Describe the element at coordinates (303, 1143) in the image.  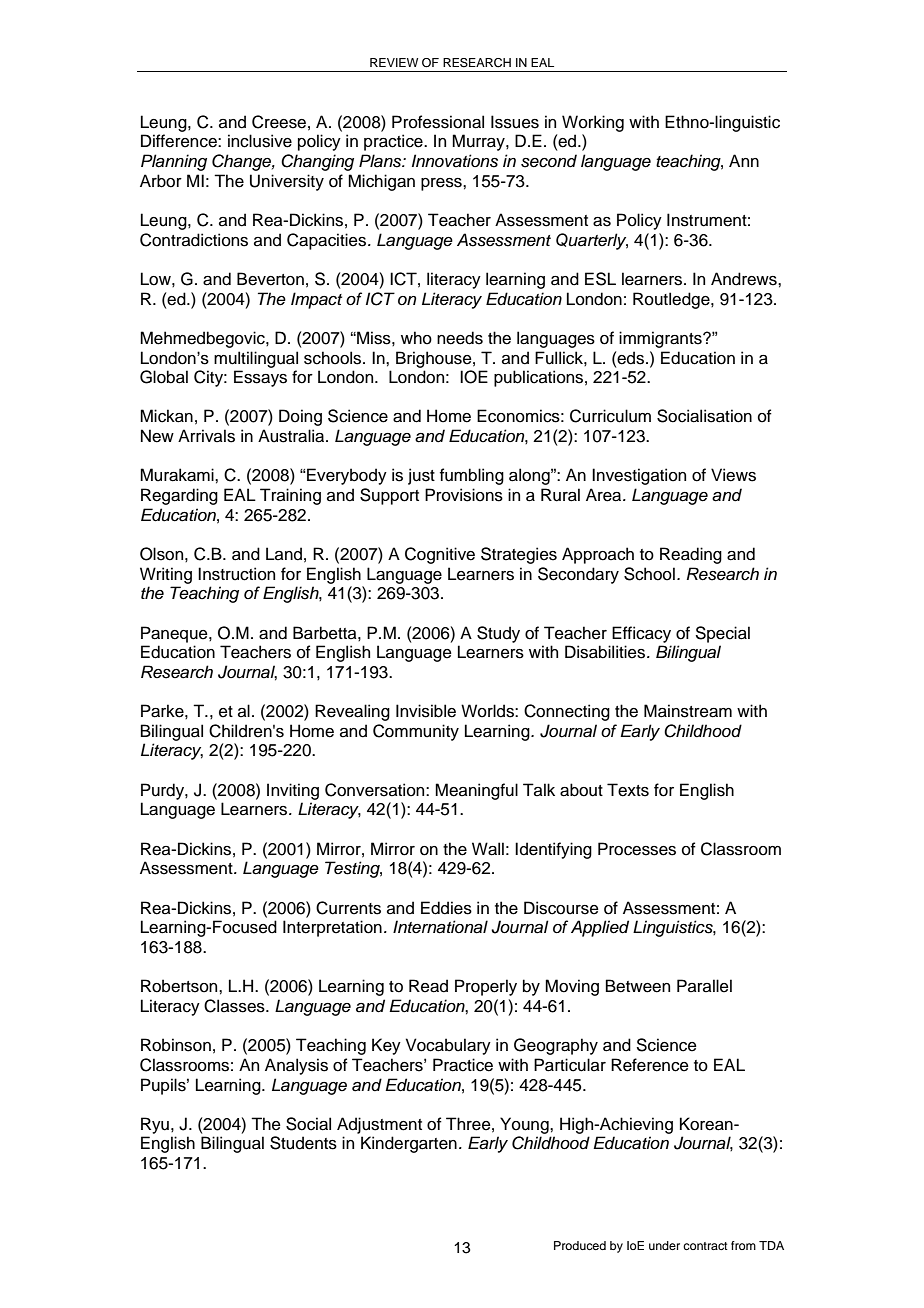
I see `Students` at that location.
